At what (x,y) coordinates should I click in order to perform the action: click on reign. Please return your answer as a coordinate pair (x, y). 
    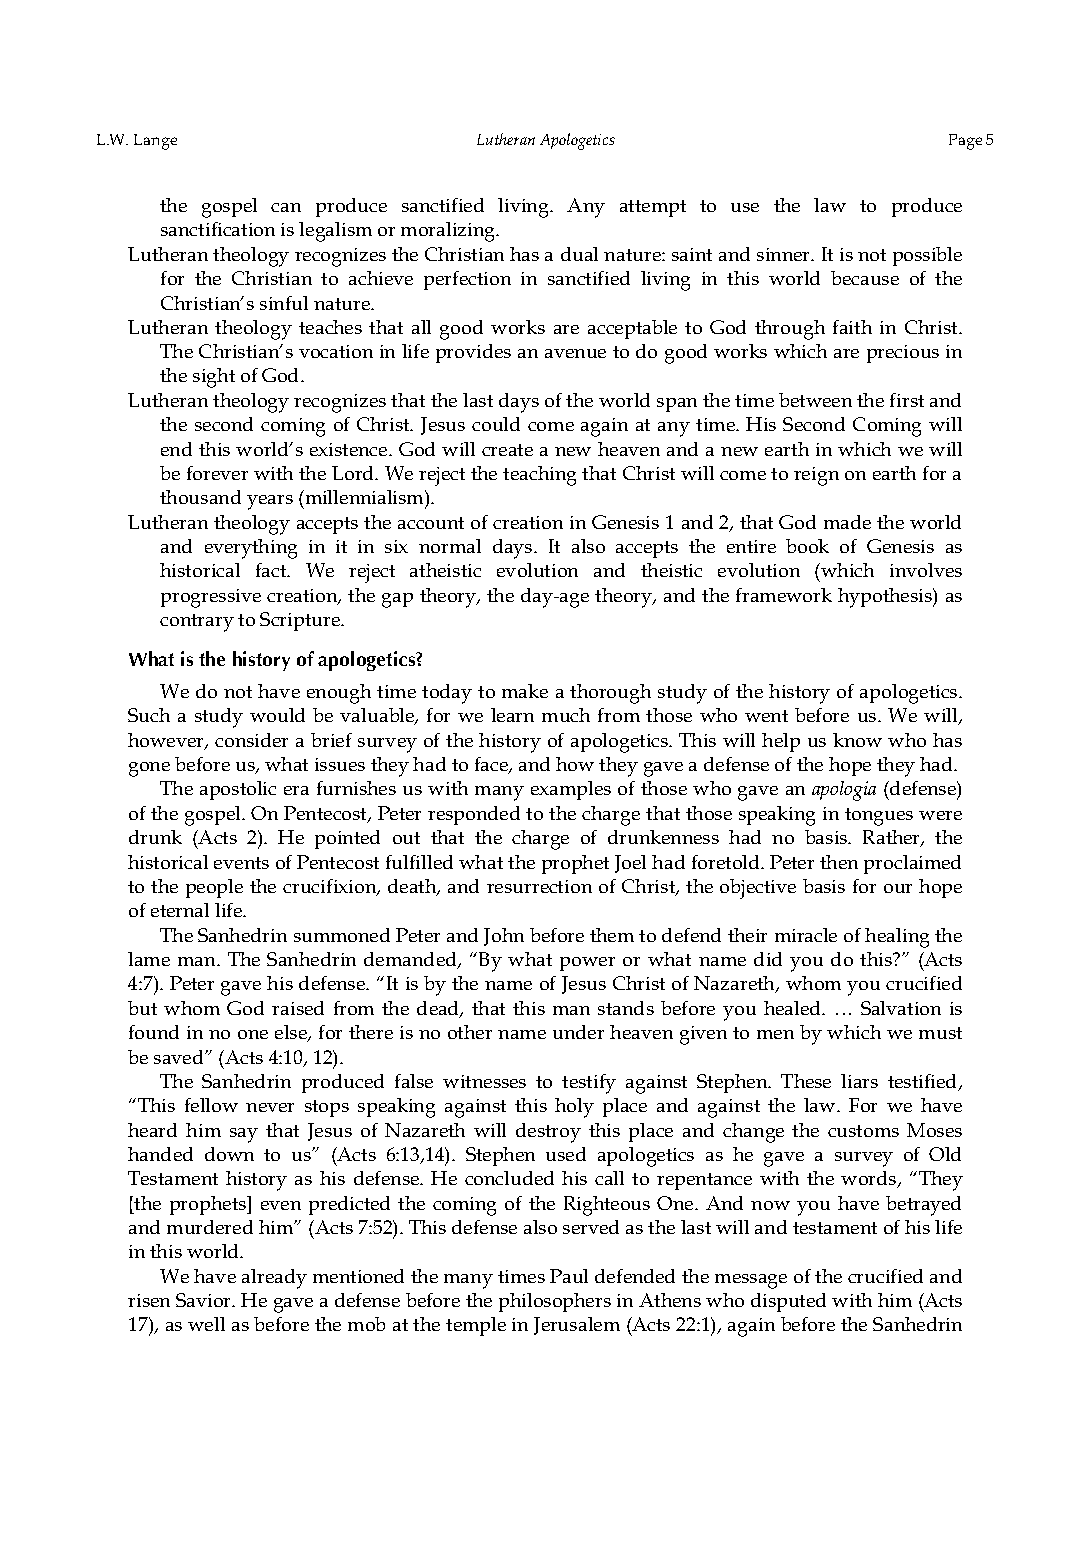
    Looking at the image, I should click on (816, 476).
